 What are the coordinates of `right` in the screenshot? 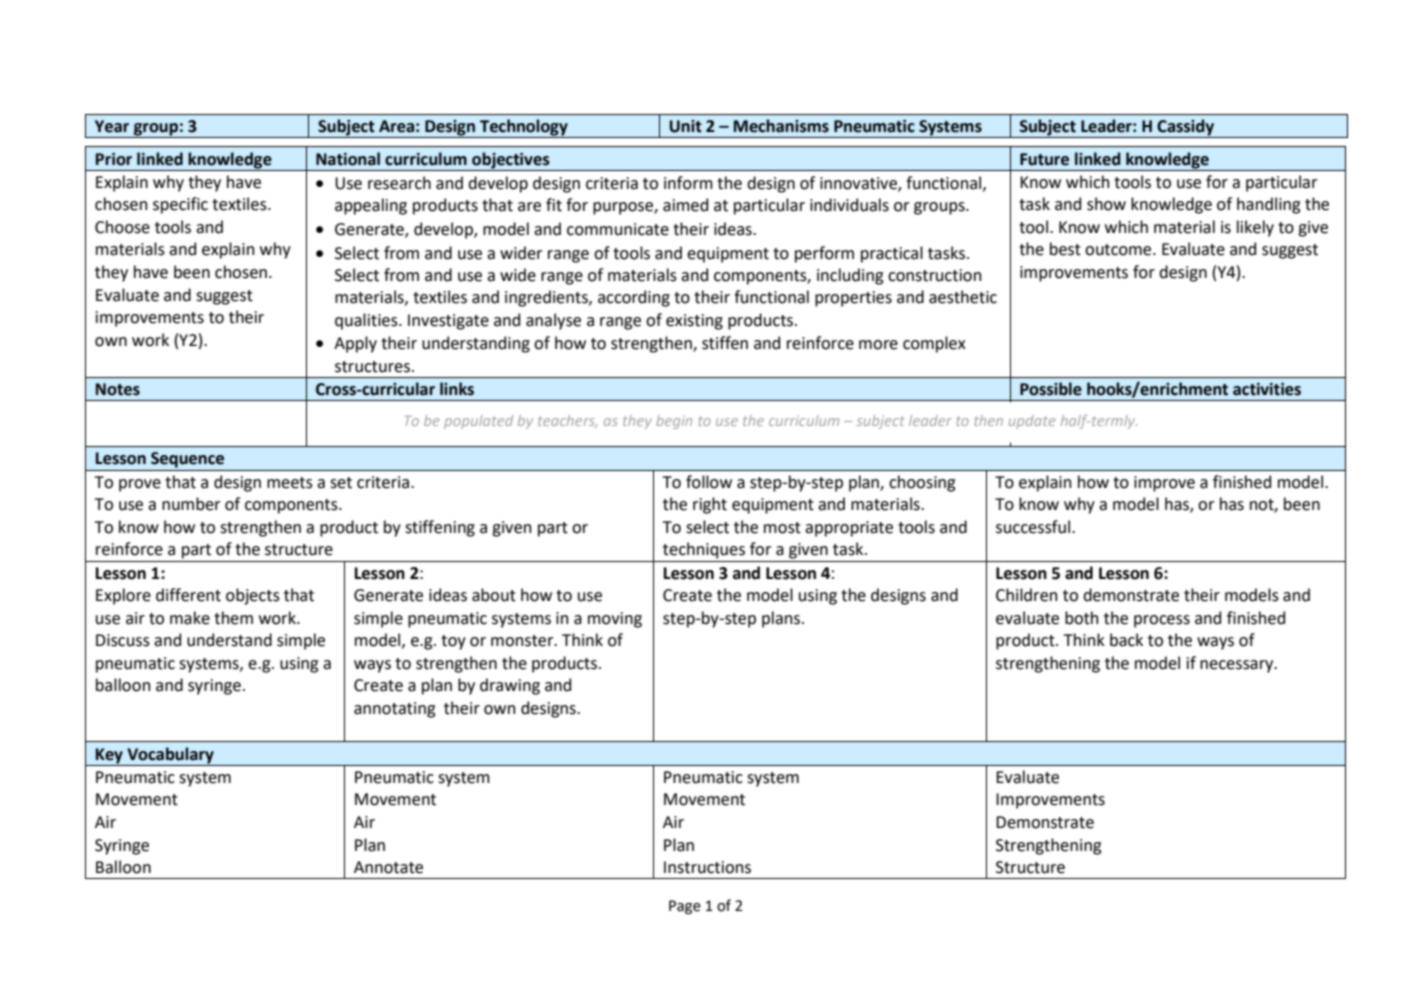 It's located at (710, 505).
